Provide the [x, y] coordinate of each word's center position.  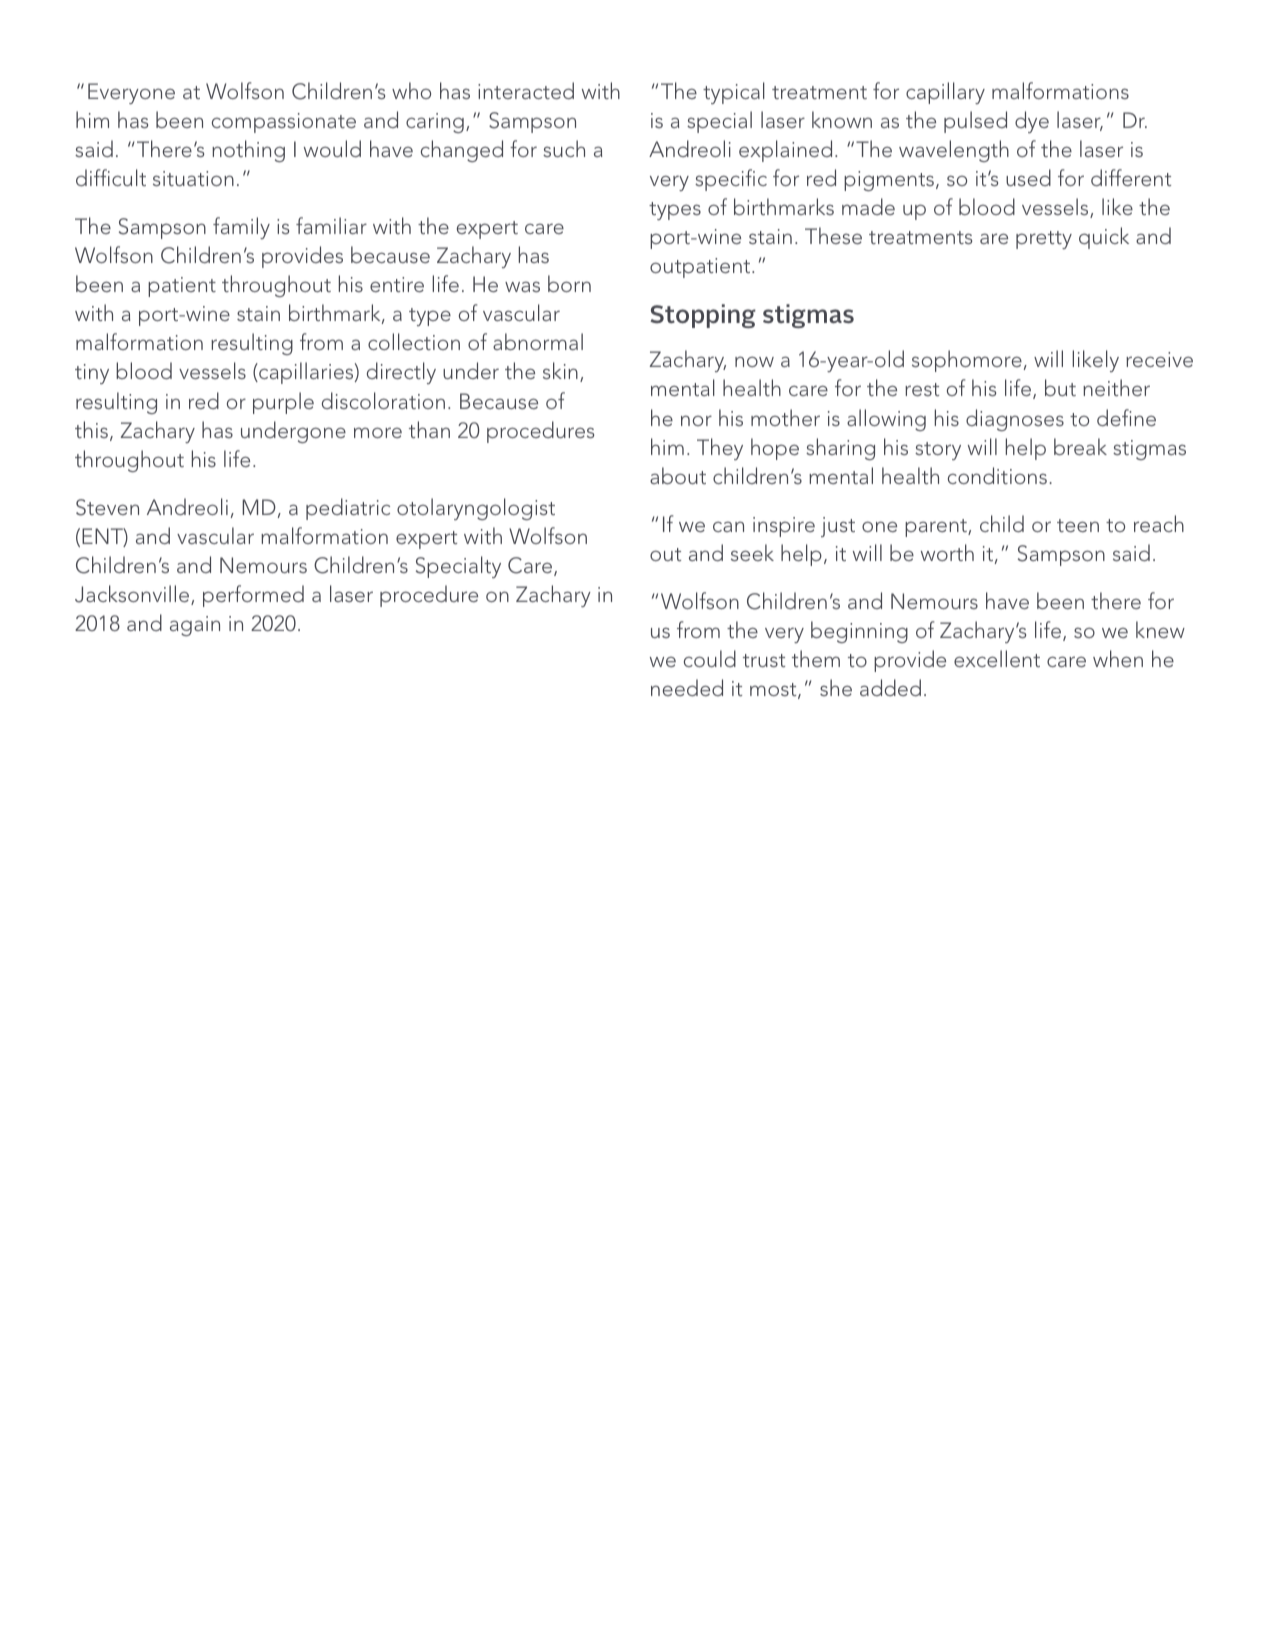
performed [253, 596]
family [241, 228]
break [1080, 446]
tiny [92, 374]
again [195, 626]
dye [1032, 122]
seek [752, 552]
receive [1159, 359]
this [91, 429]
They [720, 449]
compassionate [284, 123]
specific [731, 180]
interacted [526, 90]
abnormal [538, 341]
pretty [1044, 240]
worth [947, 552]
